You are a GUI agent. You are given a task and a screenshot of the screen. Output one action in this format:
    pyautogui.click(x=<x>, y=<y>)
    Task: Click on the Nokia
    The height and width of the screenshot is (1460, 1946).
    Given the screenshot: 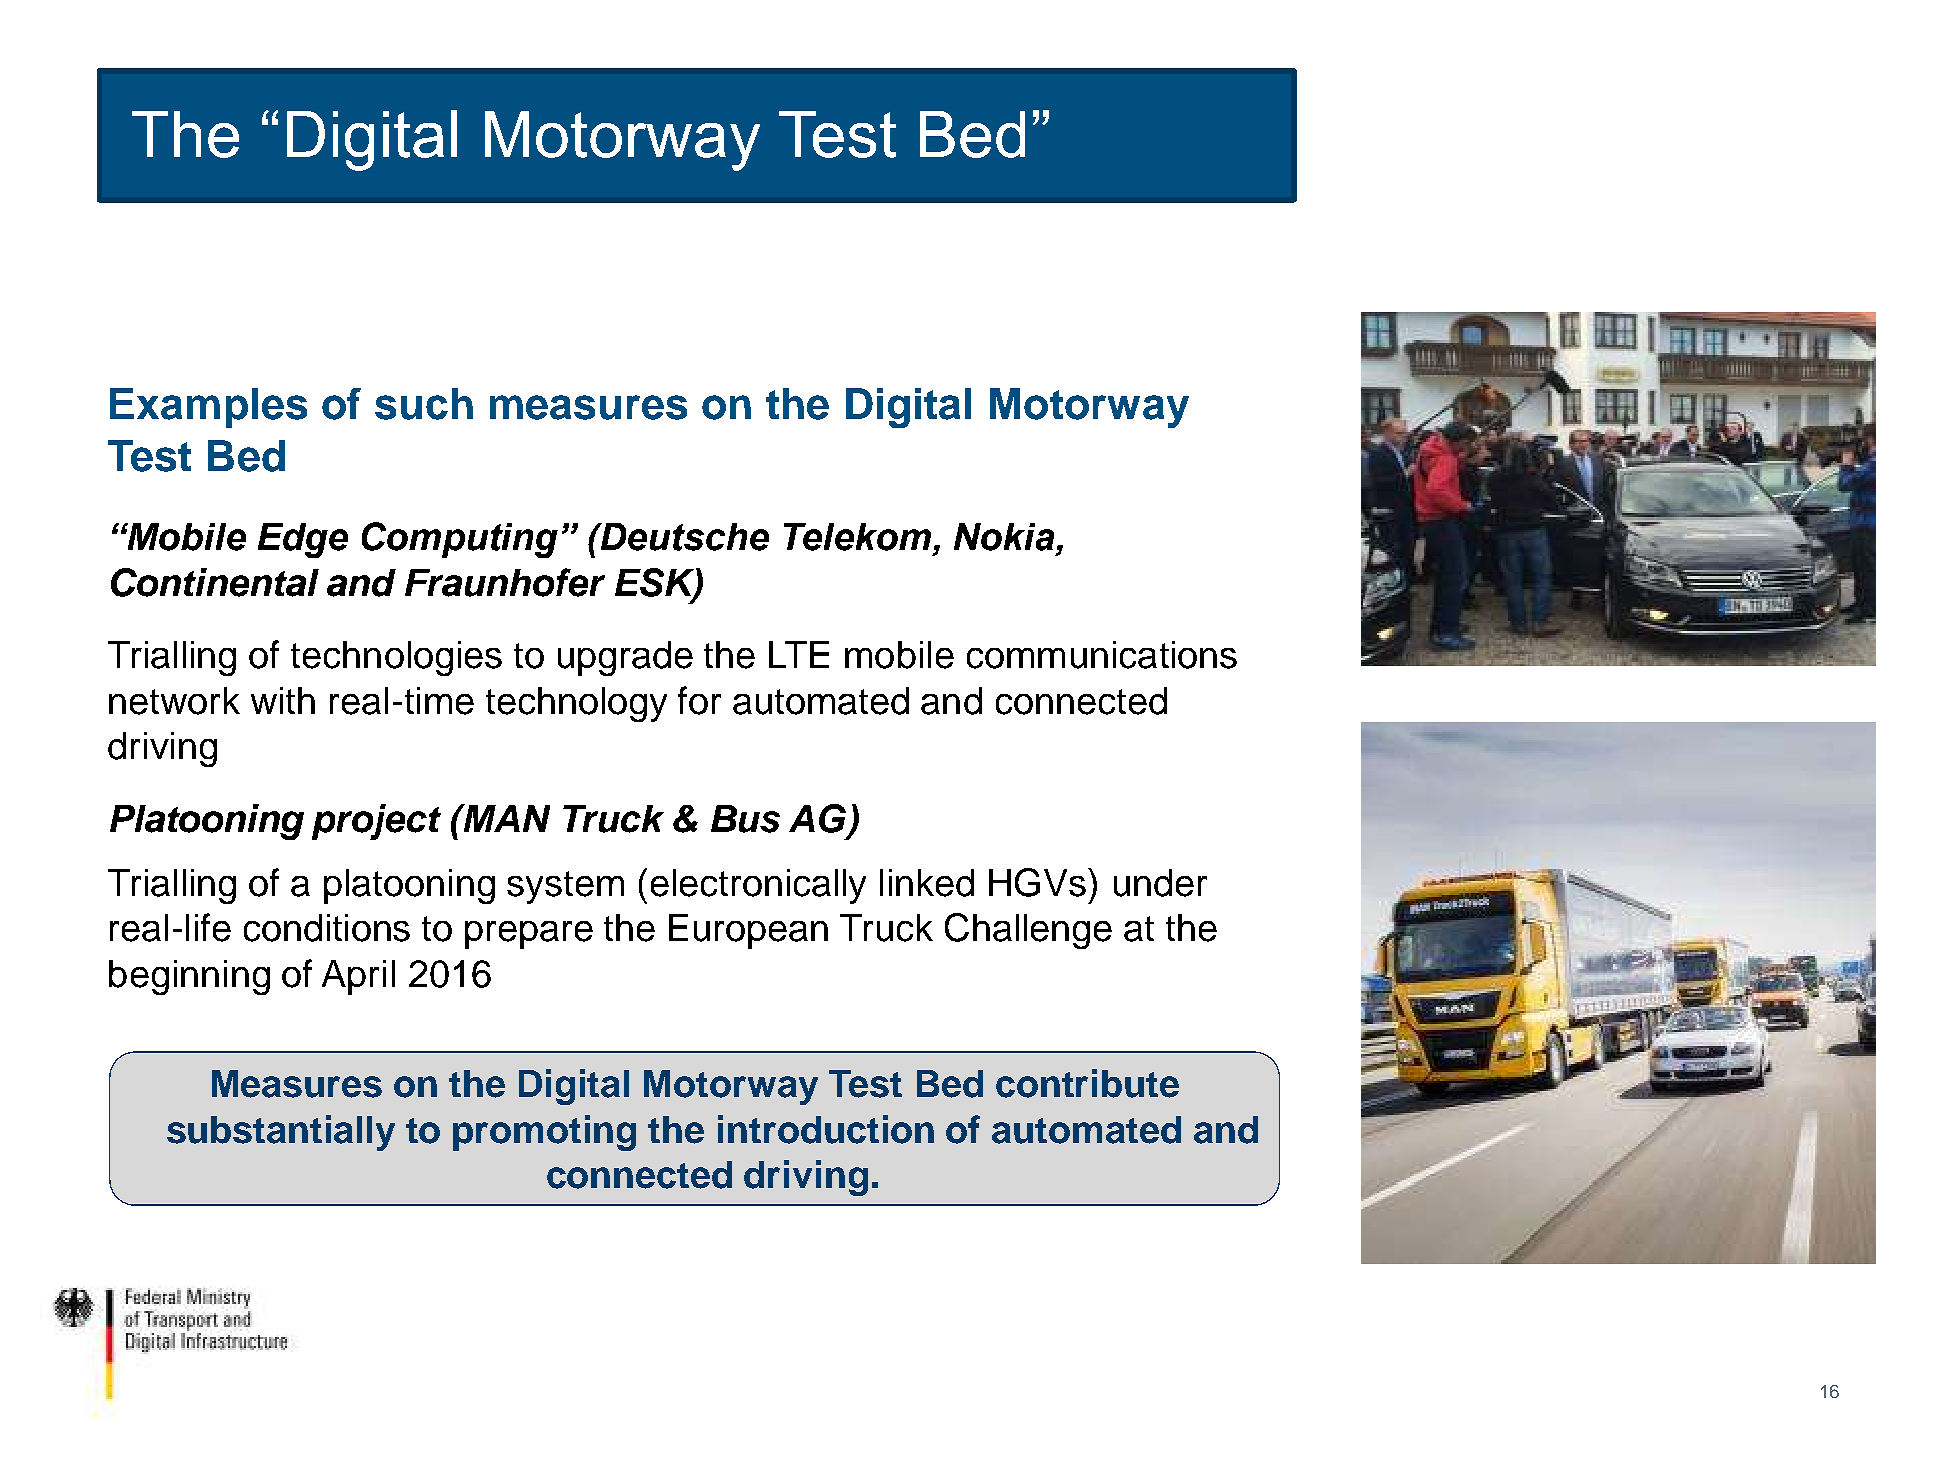 What is the action you would take?
    pyautogui.click(x=1004, y=537)
